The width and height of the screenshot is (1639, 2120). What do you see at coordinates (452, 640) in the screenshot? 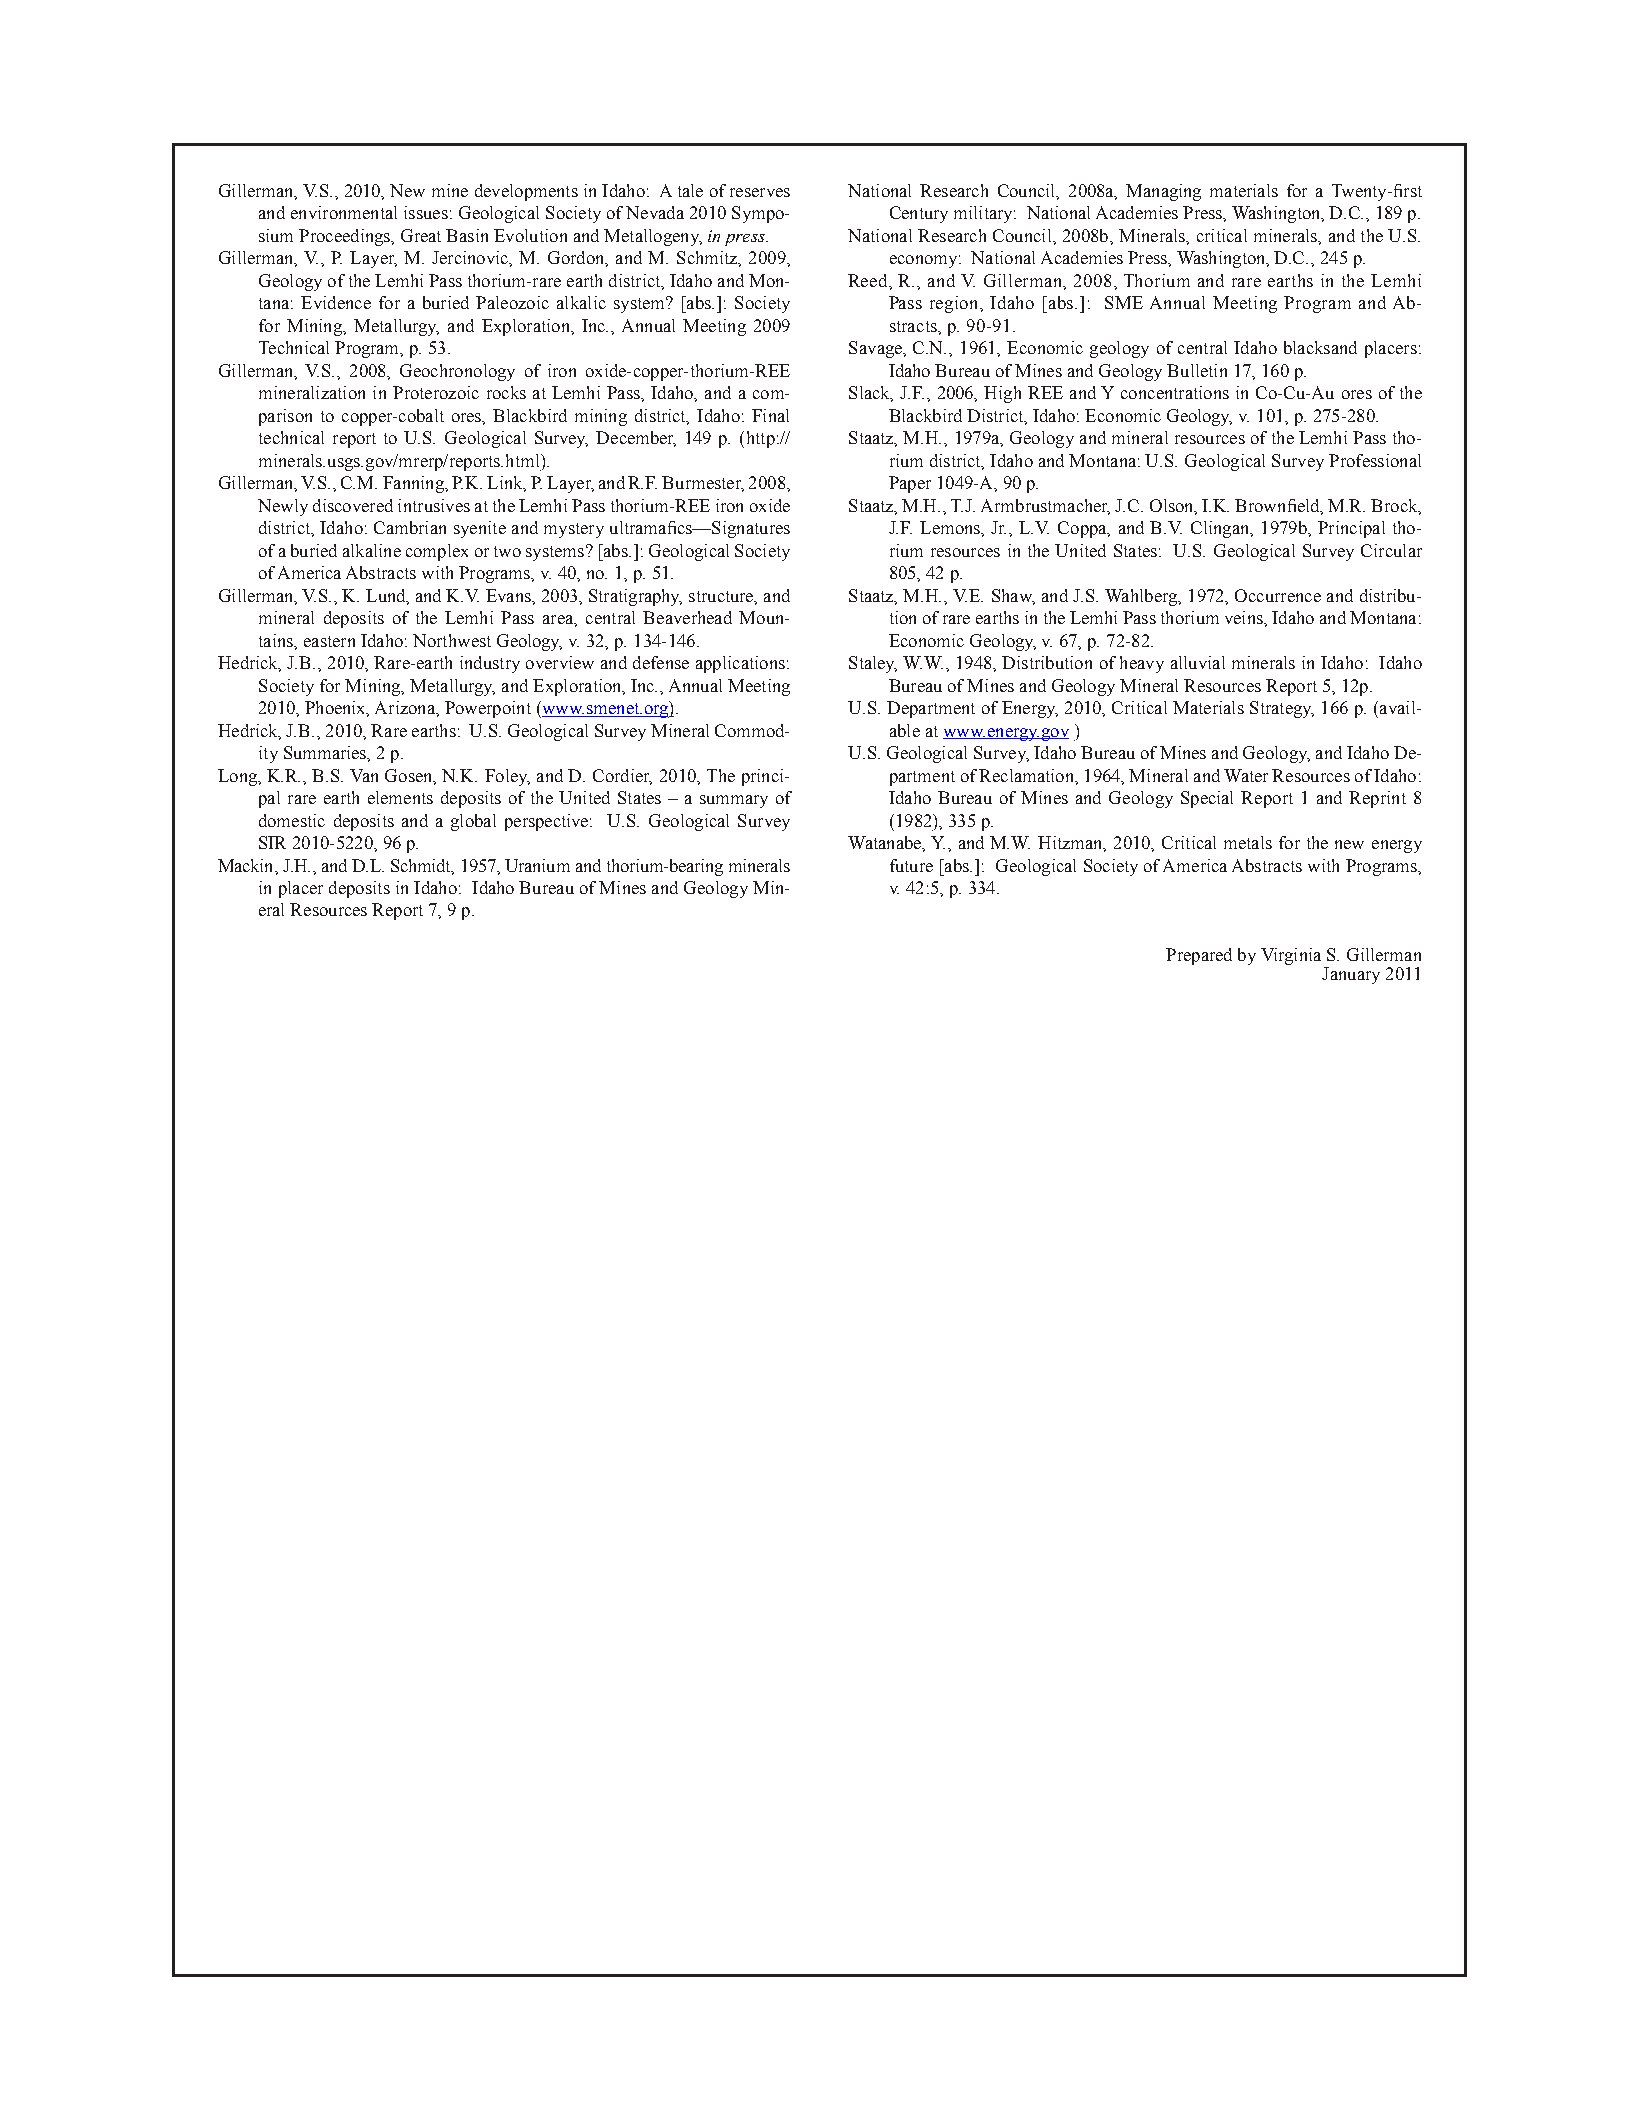
I see `Northwest` at bounding box center [452, 640].
